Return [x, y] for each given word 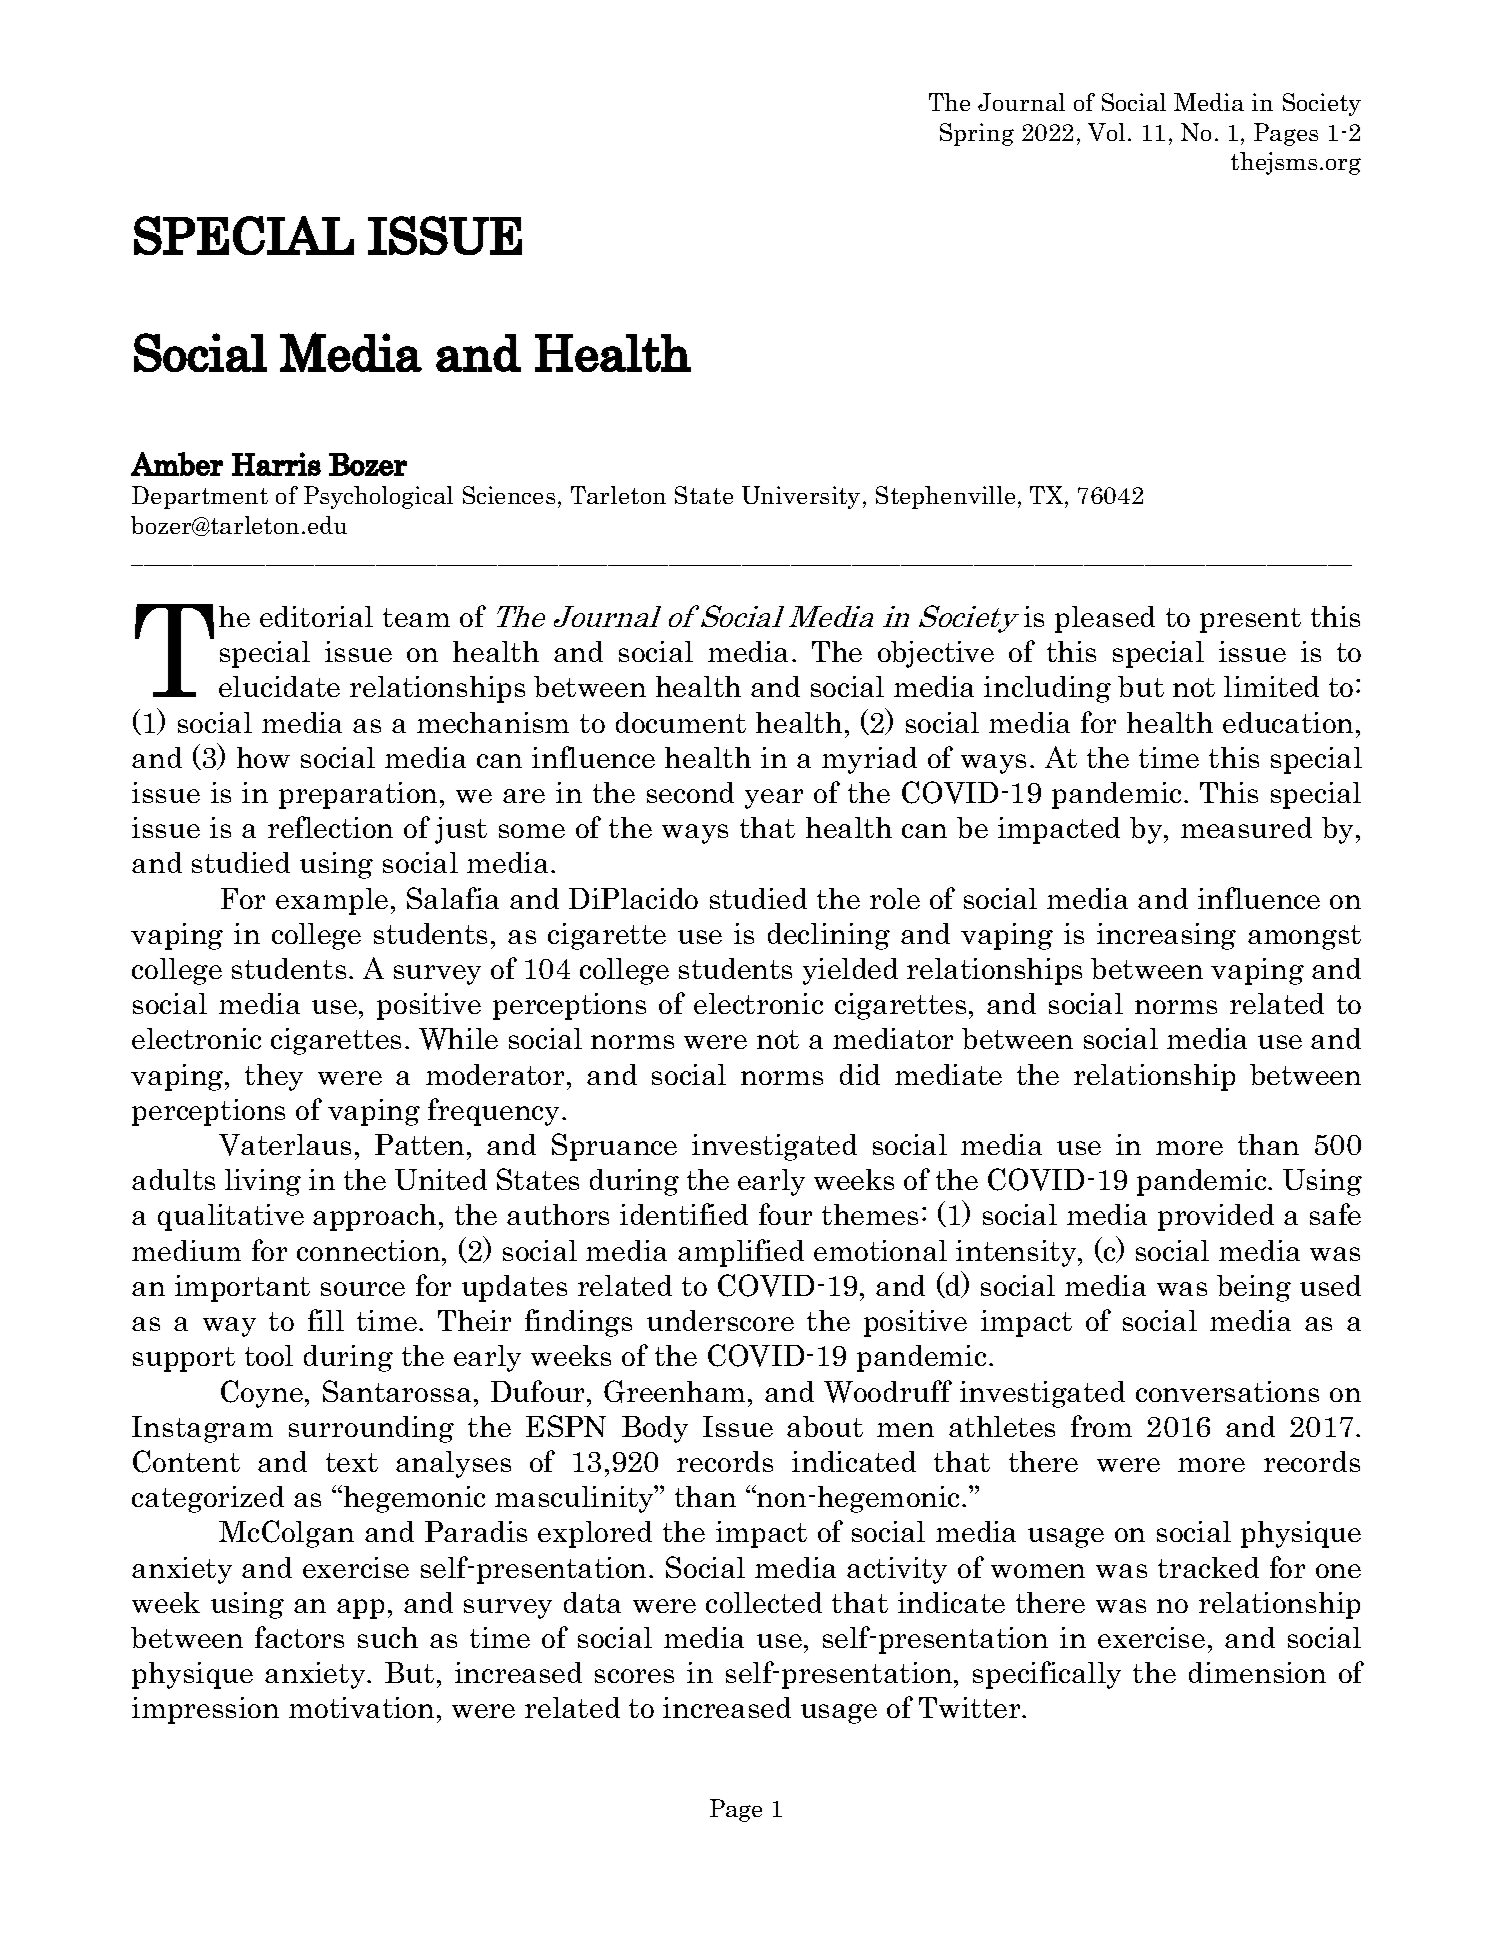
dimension [1257, 1672]
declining [829, 936]
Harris [276, 464]
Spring [977, 134]
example [332, 901]
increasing [1166, 936]
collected [764, 1602]
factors [299, 1637]
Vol [1106, 132]
